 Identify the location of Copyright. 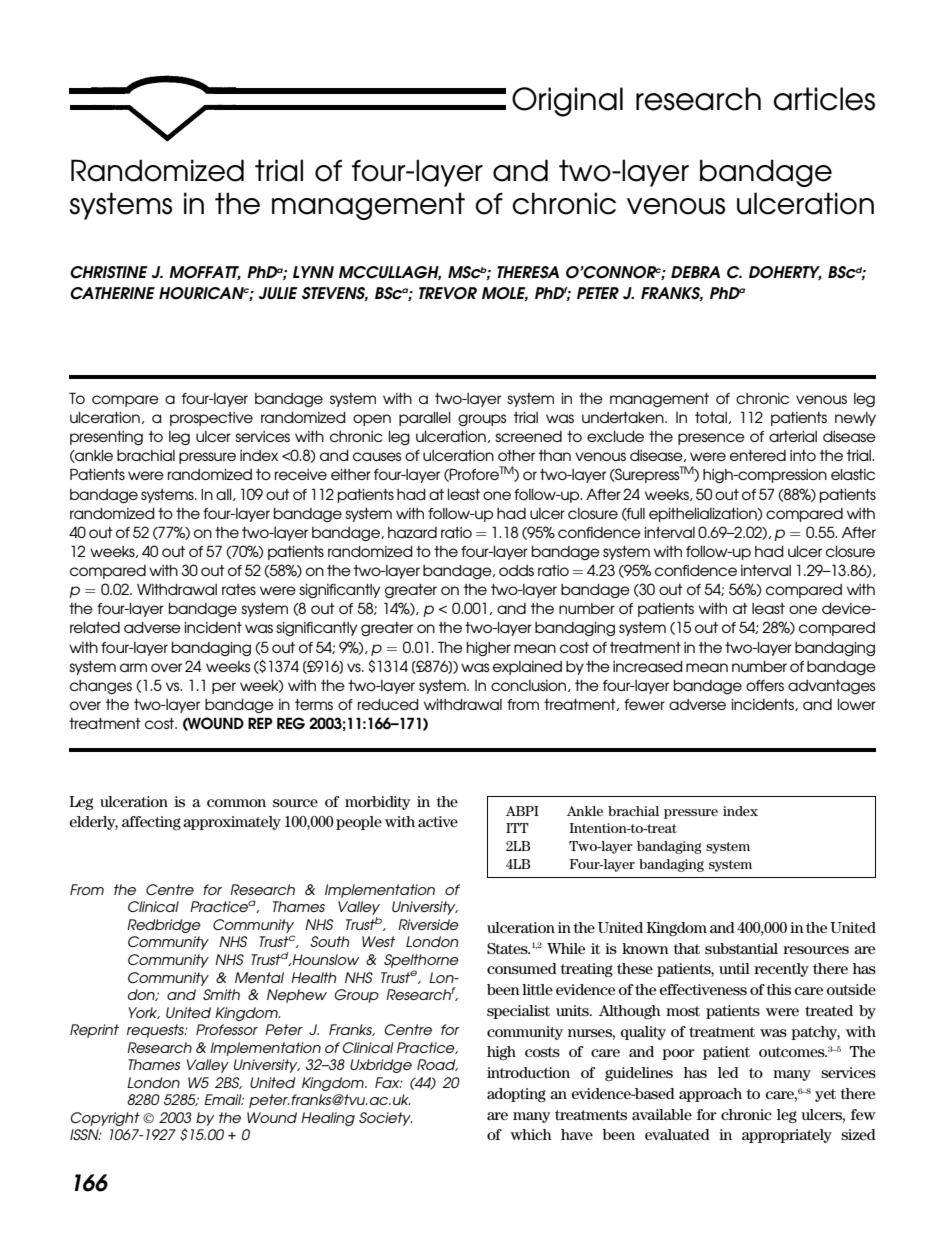
(105, 1119).
